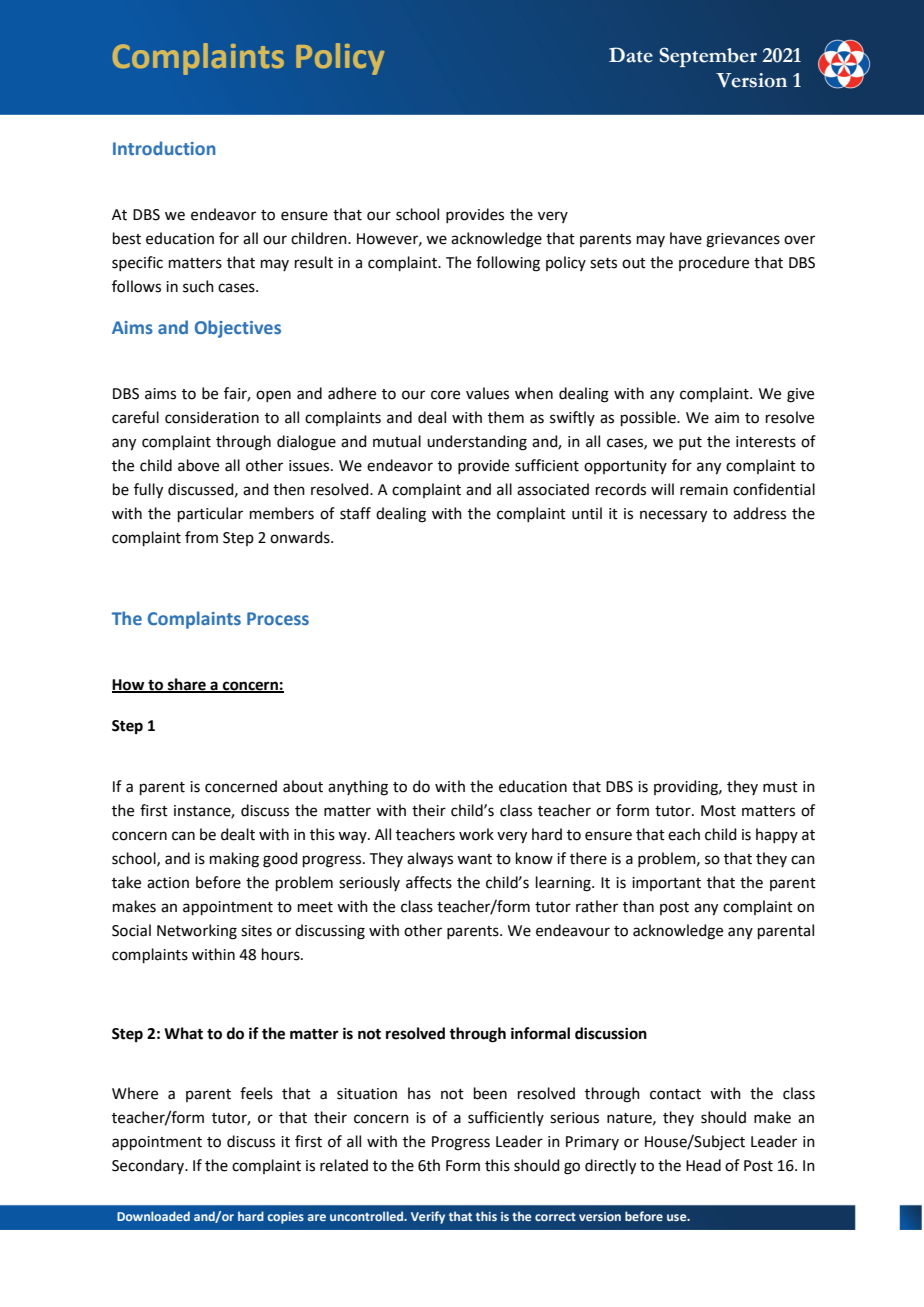 The image size is (924, 1307). What do you see at coordinates (474, 859) in the screenshot?
I see `want` at bounding box center [474, 859].
